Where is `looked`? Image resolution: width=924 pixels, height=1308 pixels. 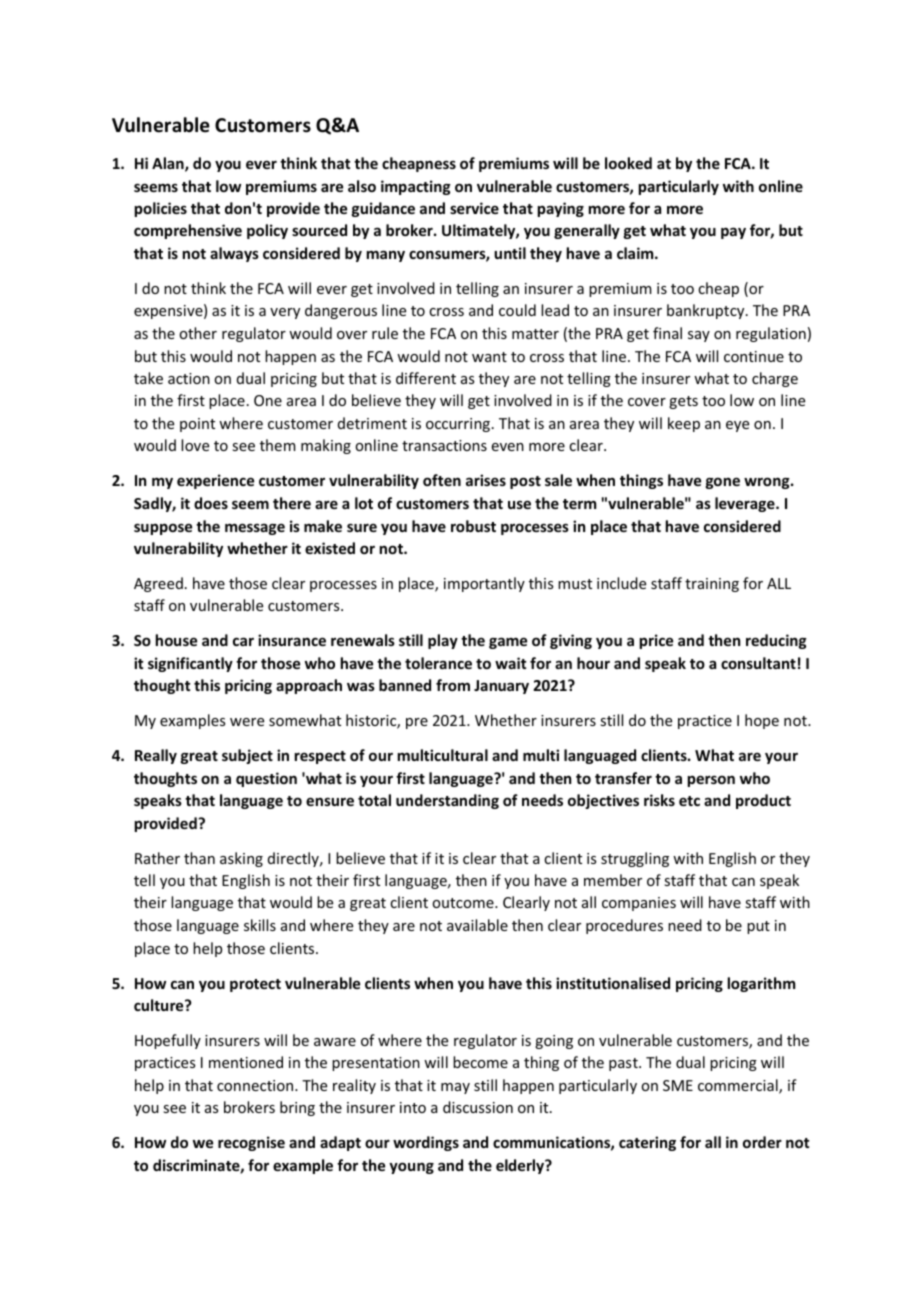 looked is located at coordinates (628, 163).
